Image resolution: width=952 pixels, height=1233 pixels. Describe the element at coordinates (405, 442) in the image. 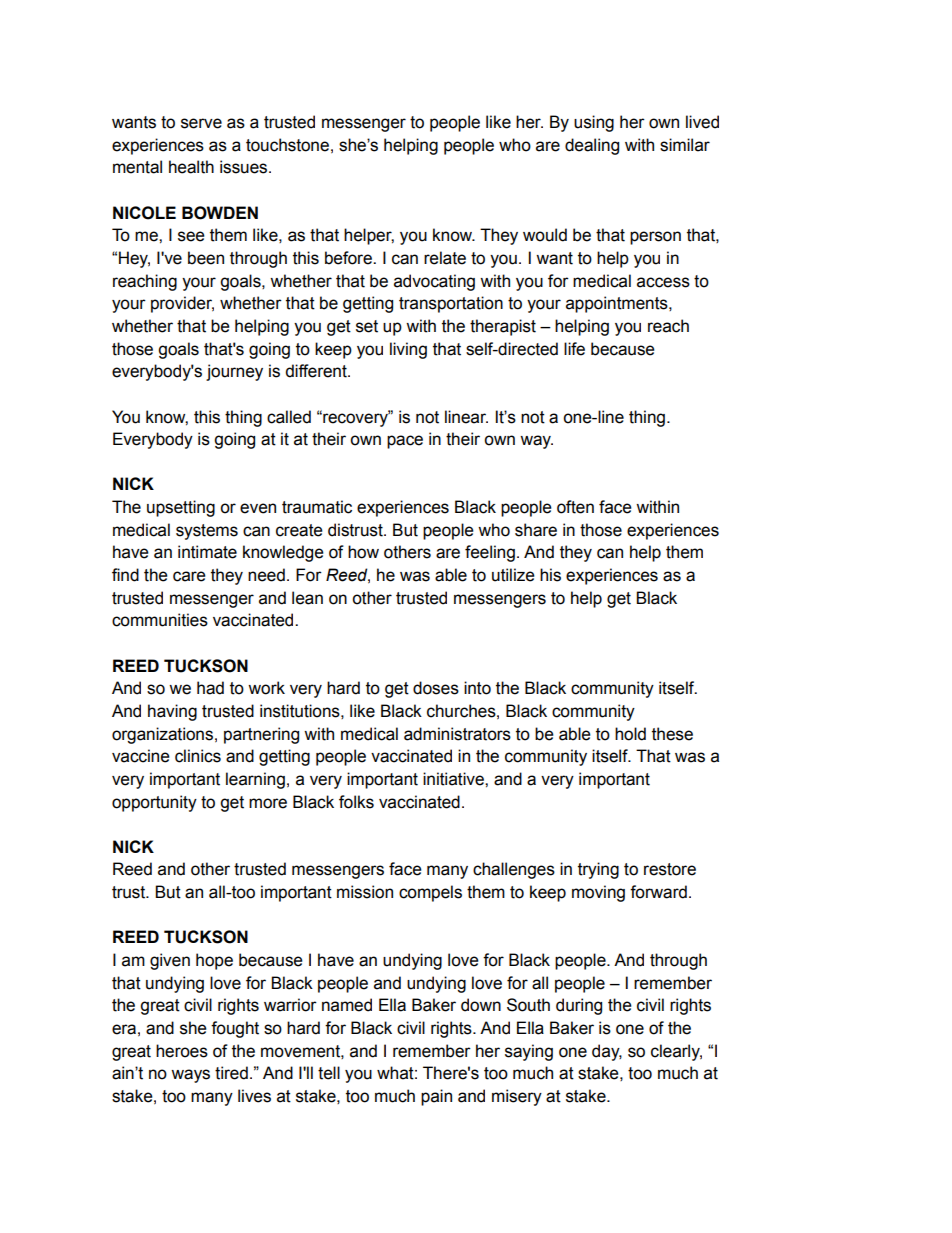

I see `pace` at that location.
